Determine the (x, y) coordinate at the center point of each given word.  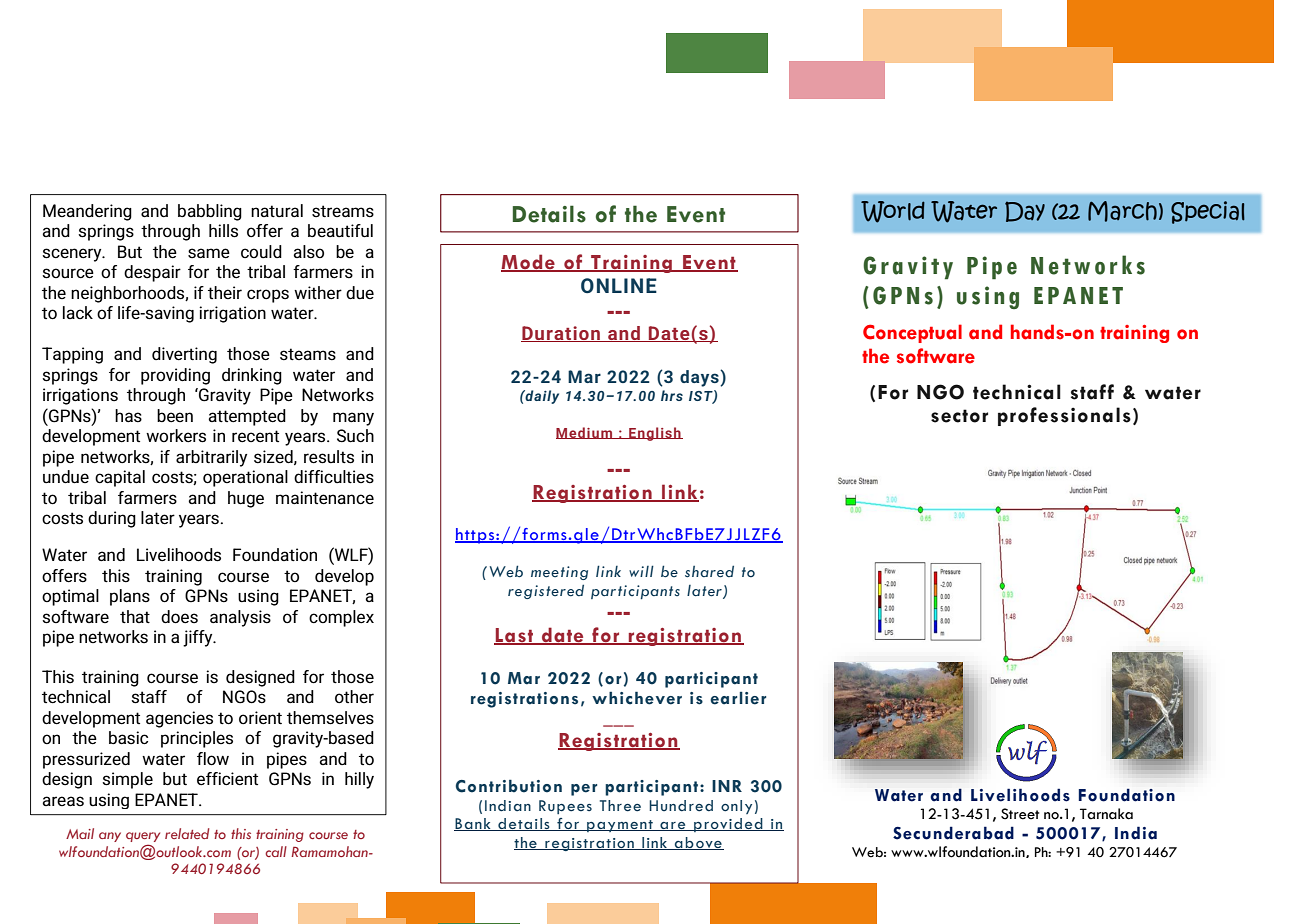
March (1122, 211)
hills (223, 231)
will (641, 571)
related (187, 833)
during (112, 519)
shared (709, 571)
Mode (529, 263)
